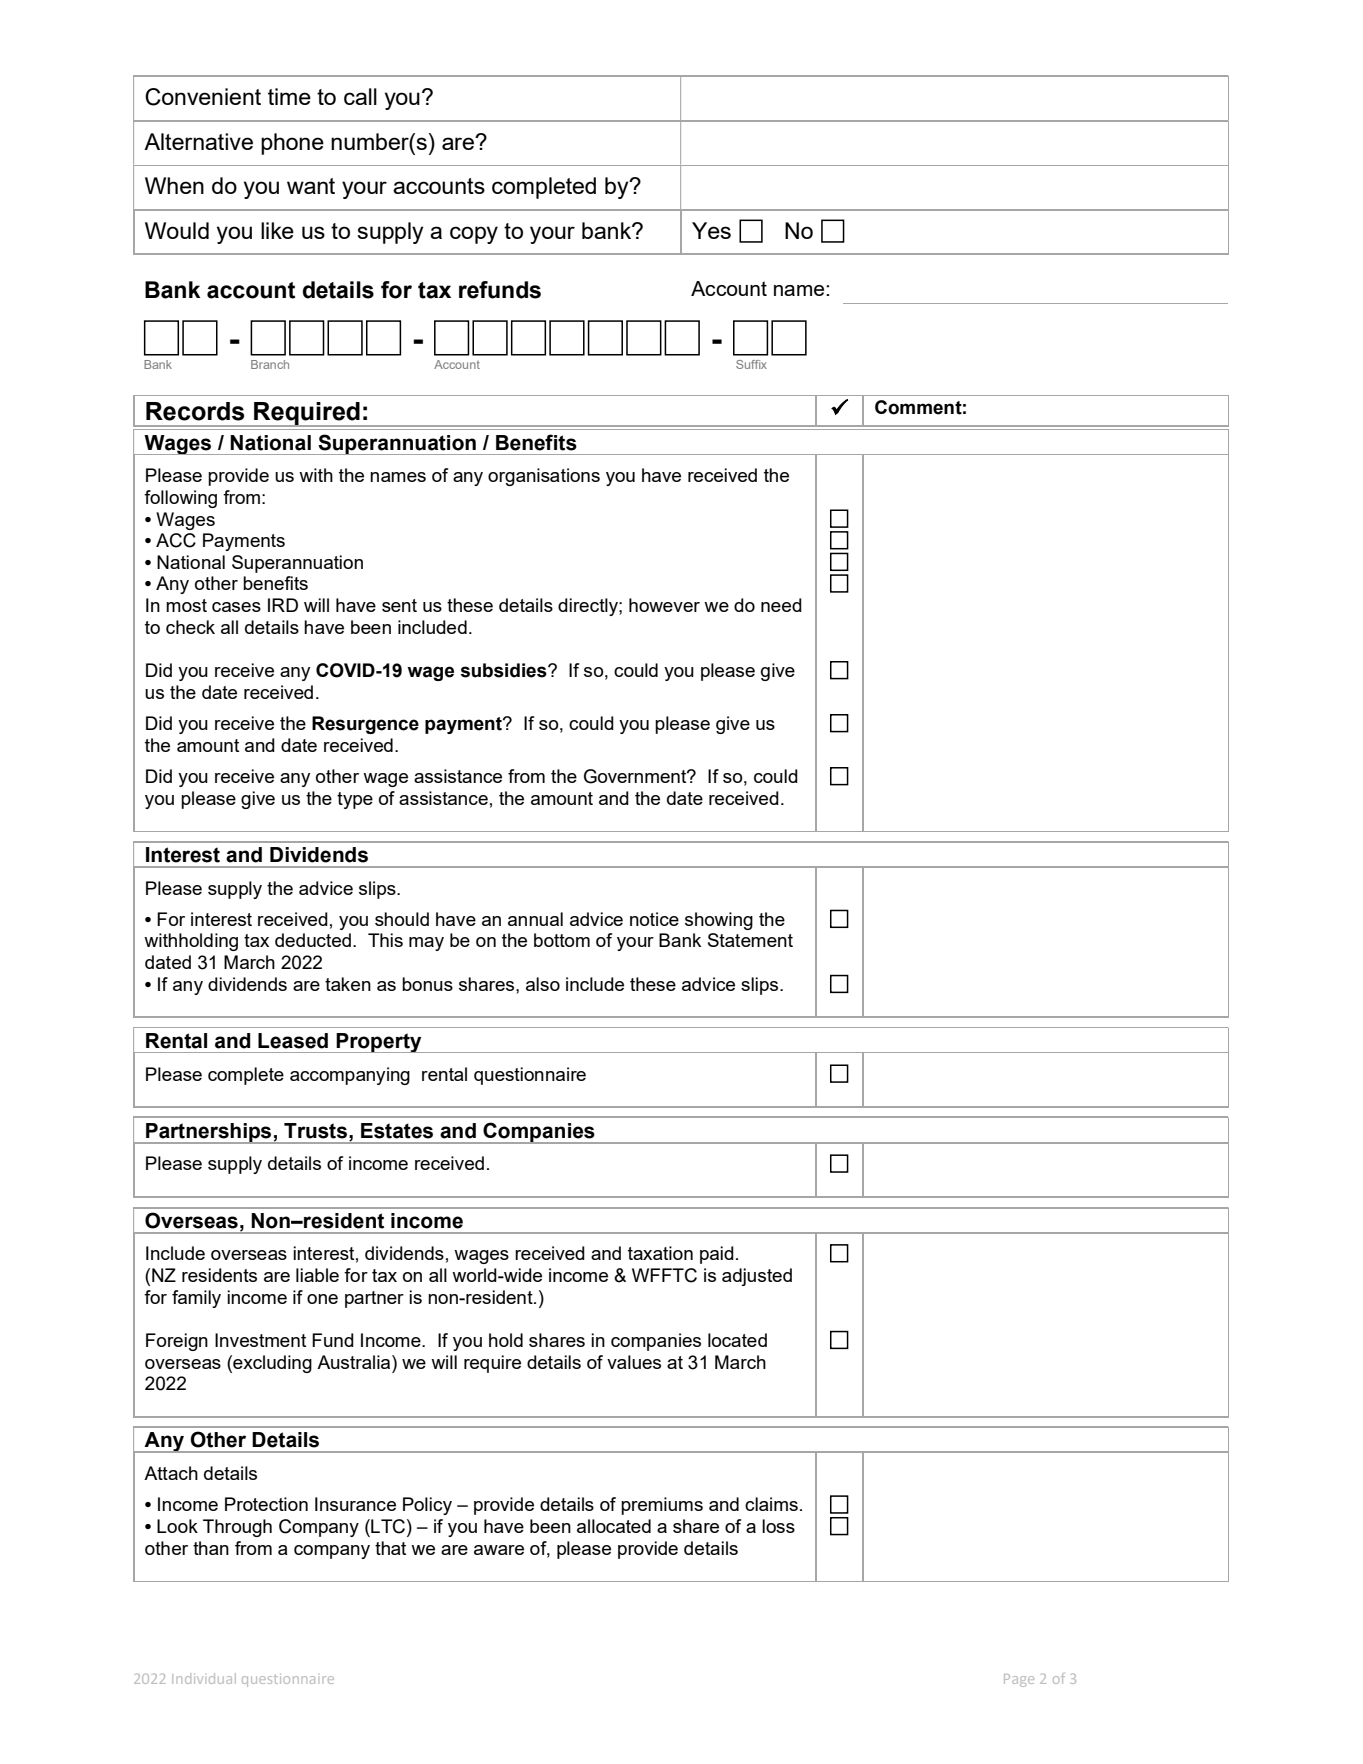  Describe the element at coordinates (757, 1277) in the image. I see `adjusted` at that location.
